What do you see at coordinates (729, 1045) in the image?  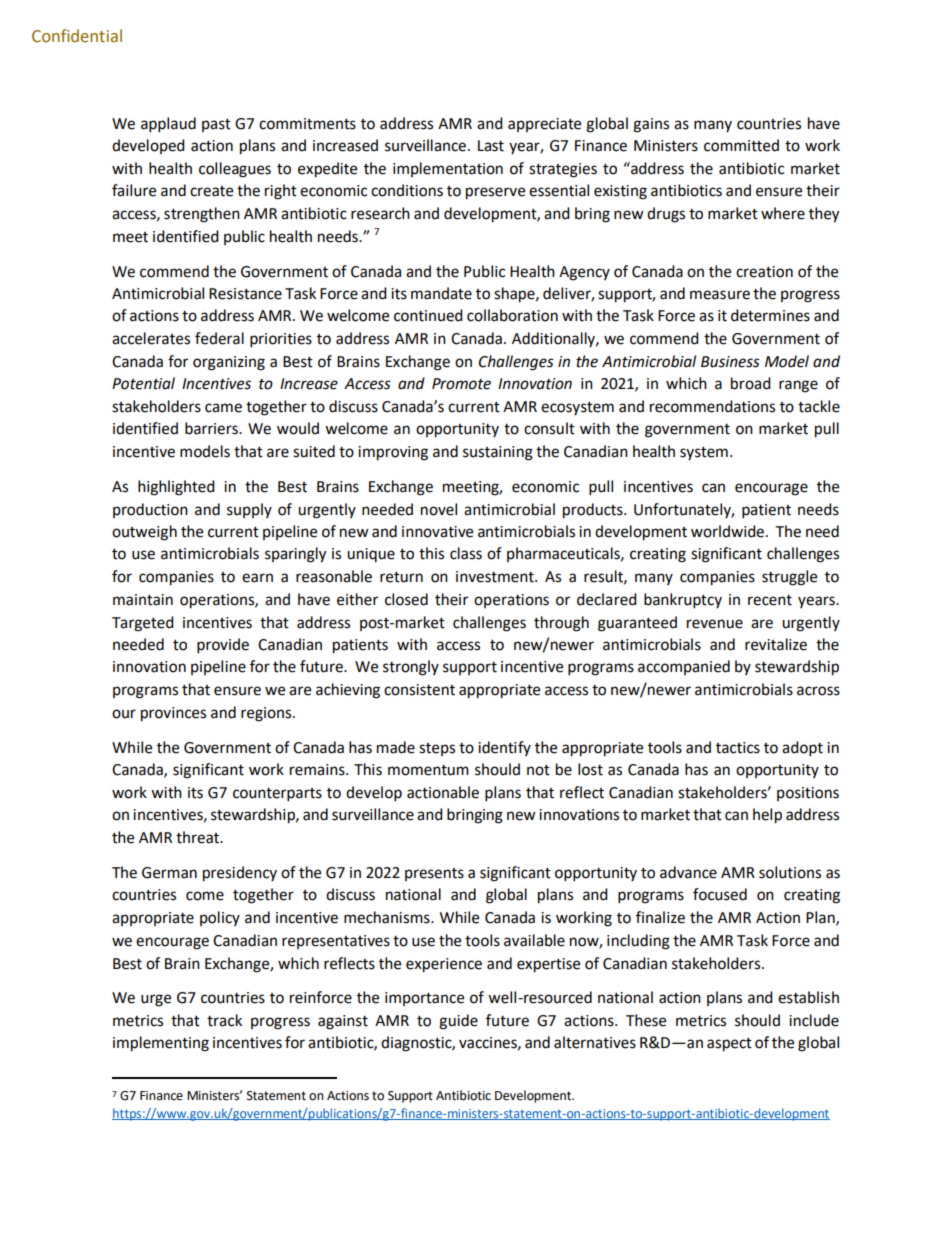 I see `aspect` at bounding box center [729, 1045].
